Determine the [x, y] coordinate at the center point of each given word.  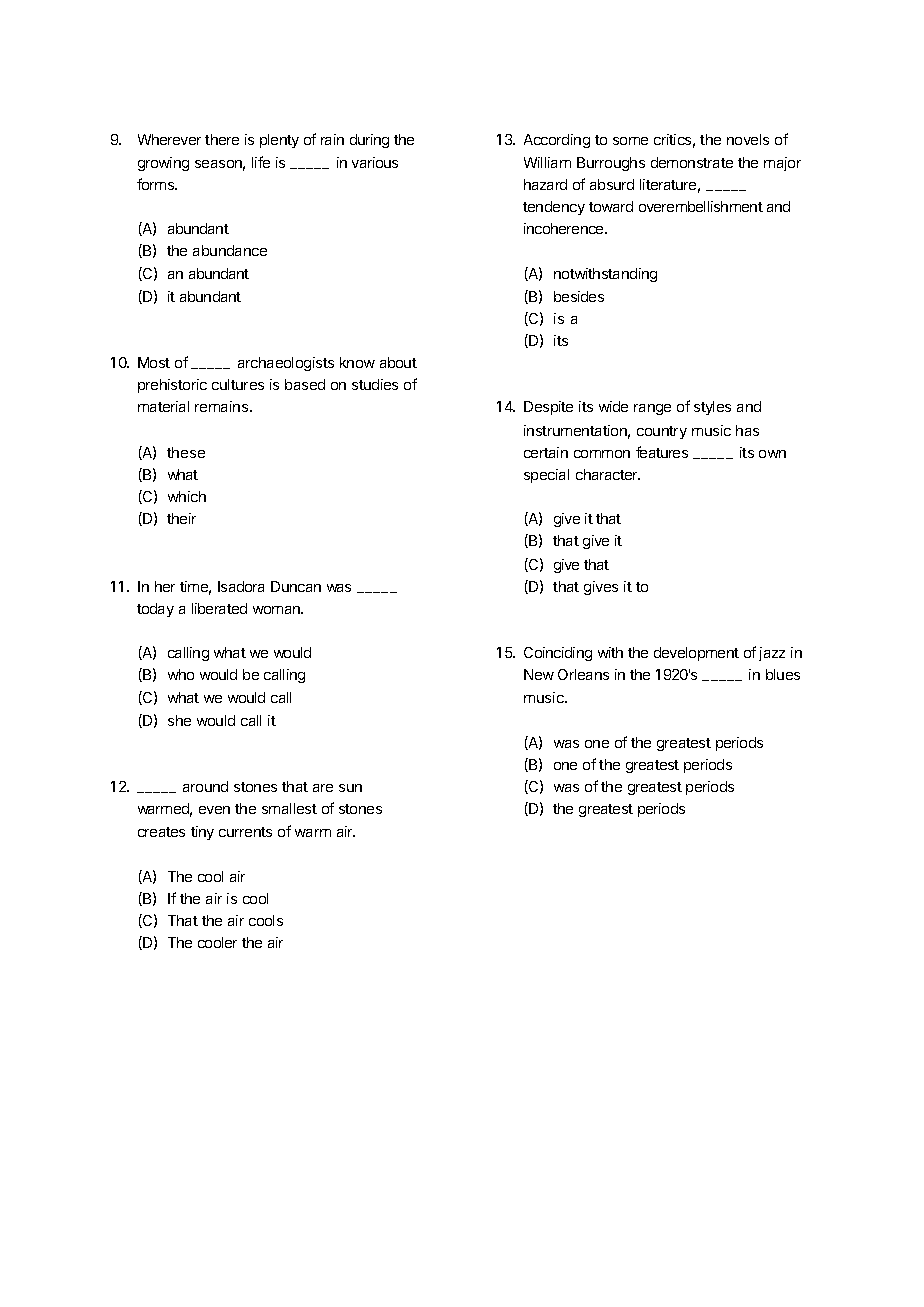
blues [783, 674]
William [547, 162]
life [261, 162]
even [214, 810]
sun [350, 788]
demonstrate [692, 162]
